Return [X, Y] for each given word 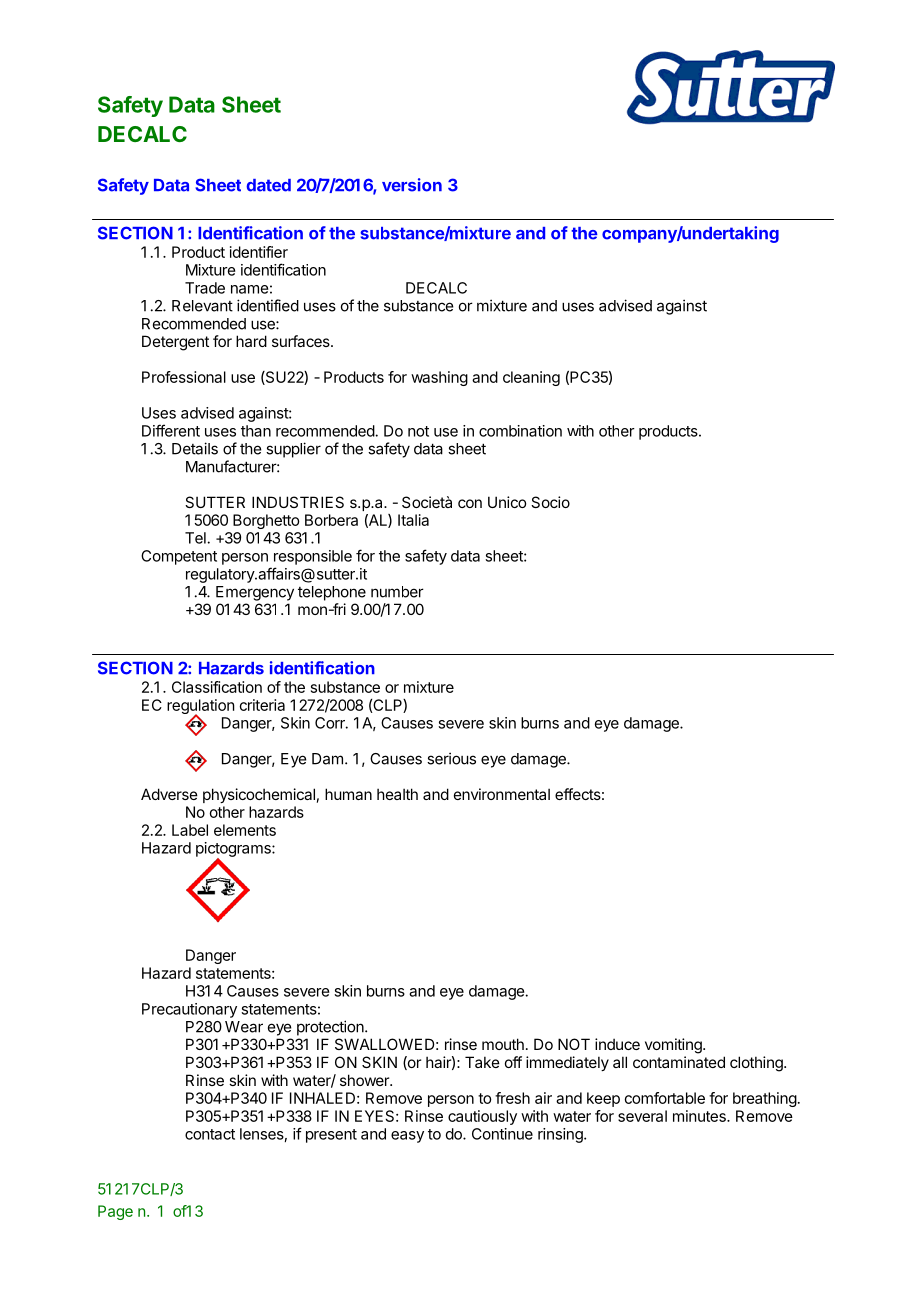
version [412, 185]
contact [210, 1134]
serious [451, 758]
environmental [502, 794]
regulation [201, 708]
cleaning [531, 378]
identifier [259, 252]
